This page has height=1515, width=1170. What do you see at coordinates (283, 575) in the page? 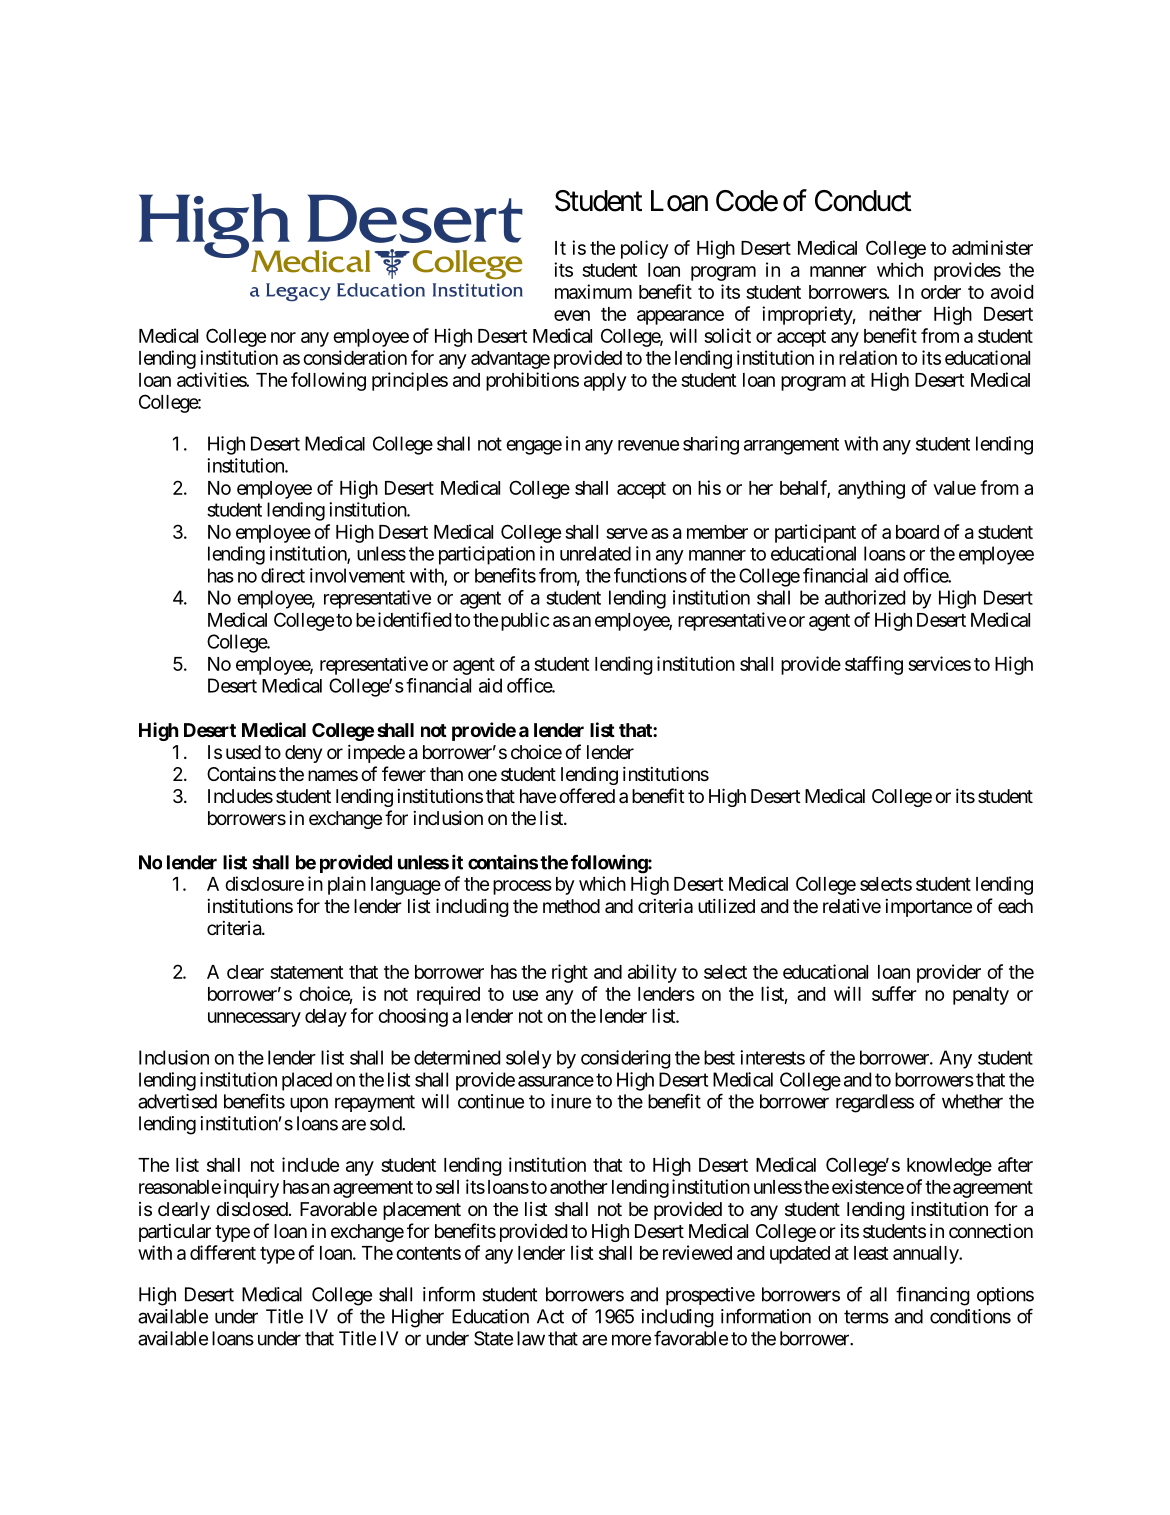
I see `direct` at bounding box center [283, 575].
